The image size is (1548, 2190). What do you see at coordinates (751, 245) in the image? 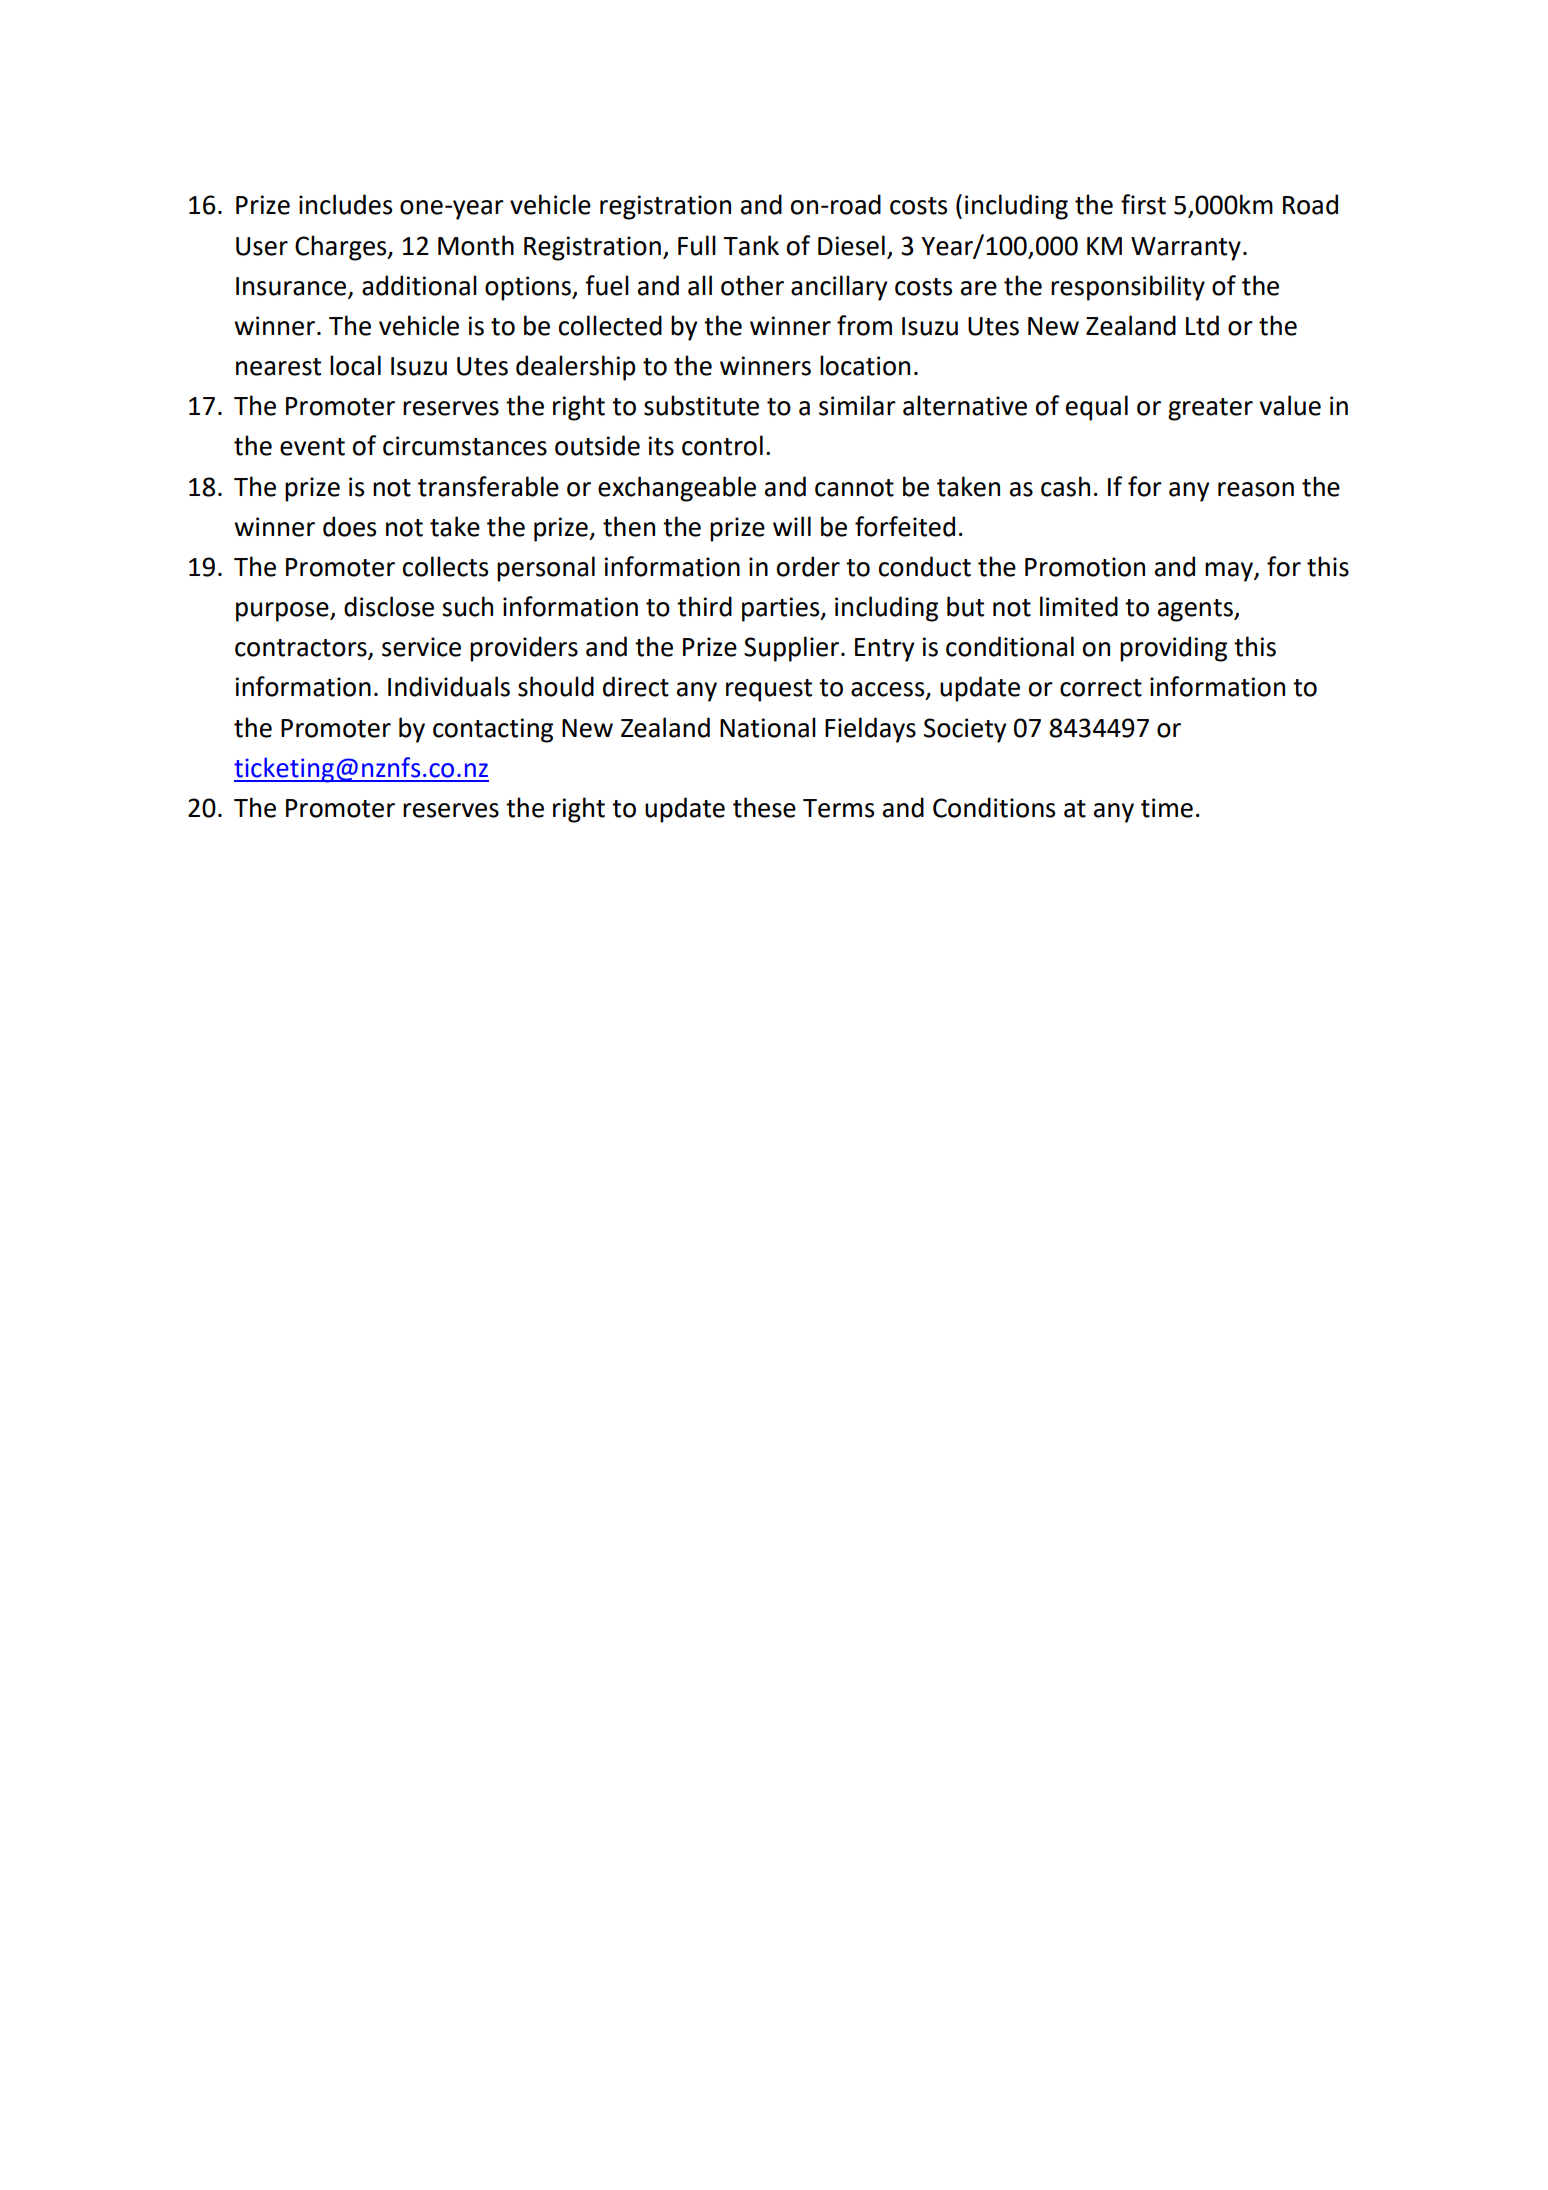
I see `Tank` at bounding box center [751, 245].
